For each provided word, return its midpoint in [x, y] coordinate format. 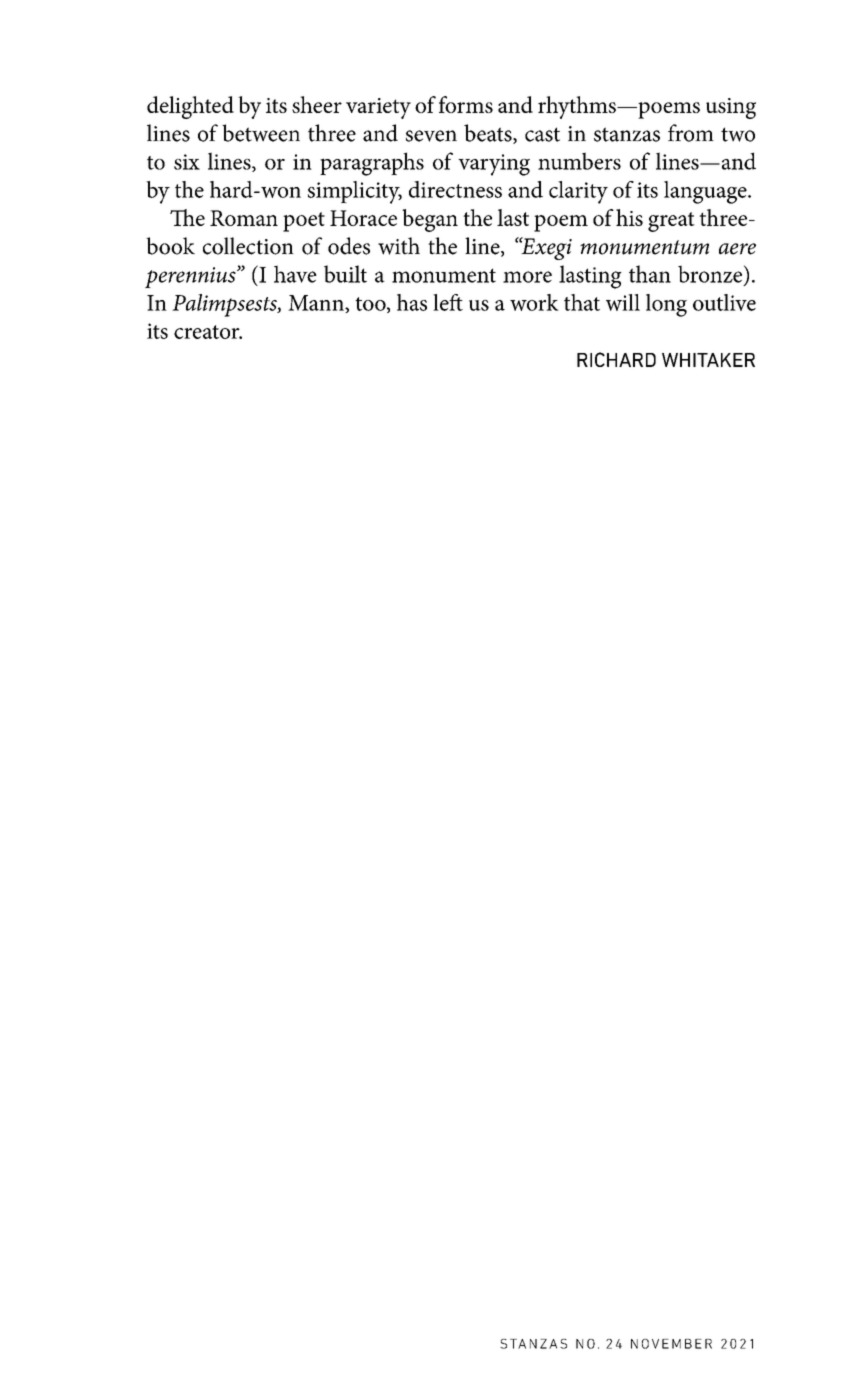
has [412, 302]
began [430, 220]
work [534, 302]
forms [466, 104]
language [706, 192]
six [187, 162]
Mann [317, 304]
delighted [190, 107]
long [666, 305]
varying [494, 165]
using [731, 108]
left [448, 302]
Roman [244, 218]
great [671, 222]
